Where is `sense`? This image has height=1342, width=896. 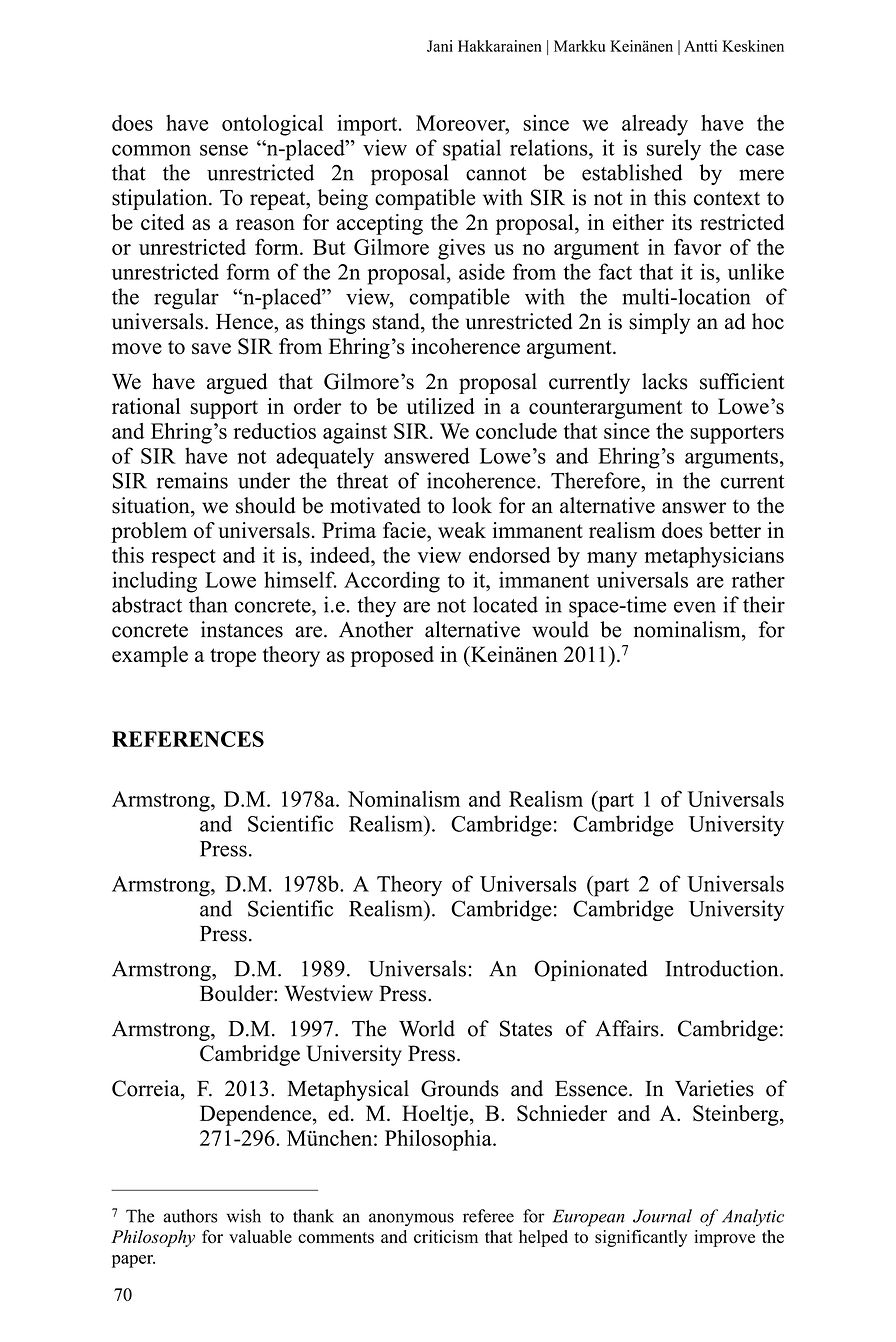
sense is located at coordinates (224, 150).
